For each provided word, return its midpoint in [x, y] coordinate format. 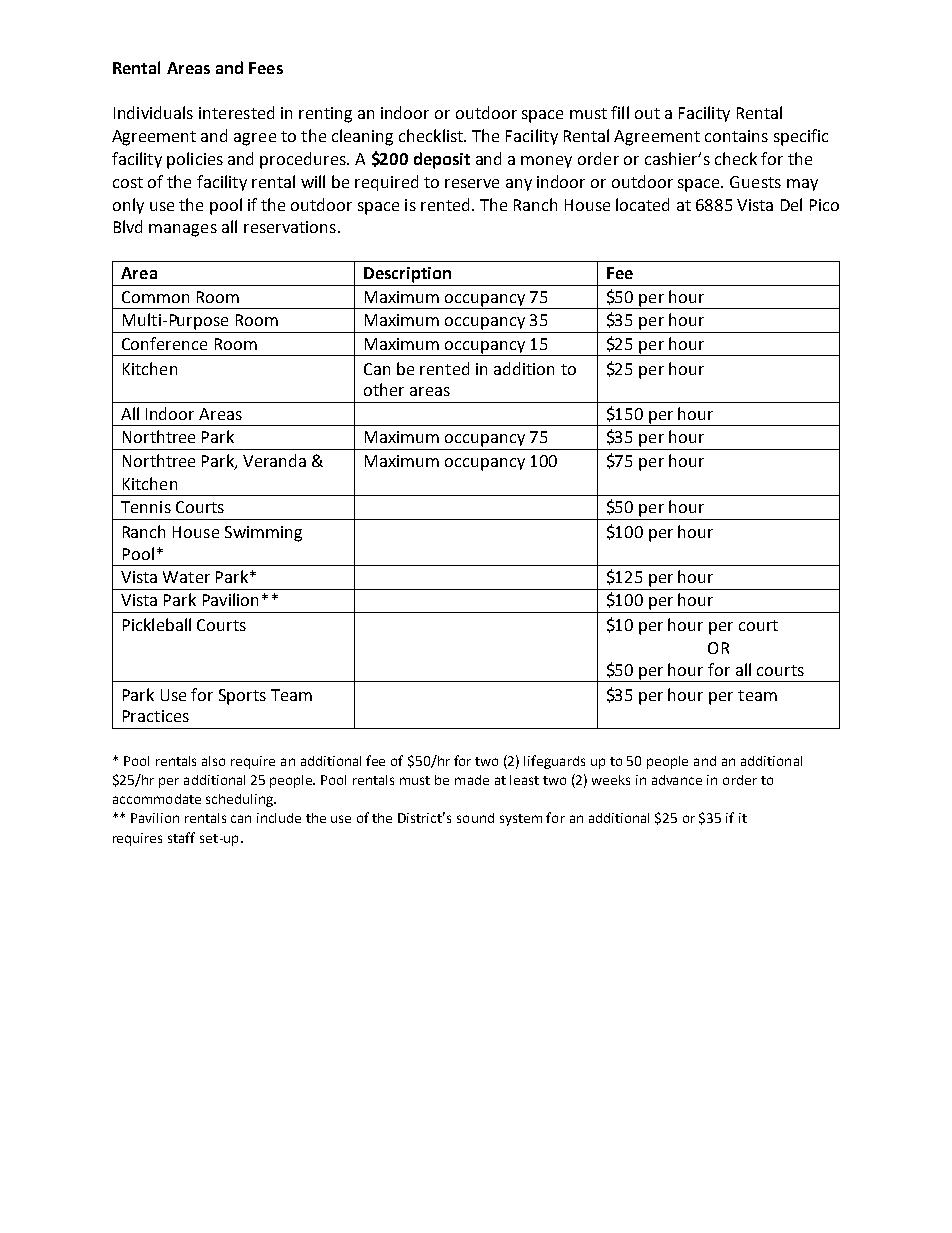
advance [677, 780]
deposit [442, 160]
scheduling [240, 800]
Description [407, 275]
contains [736, 136]
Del [791, 204]
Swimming [263, 534]
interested [236, 112]
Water [186, 577]
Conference [164, 343]
